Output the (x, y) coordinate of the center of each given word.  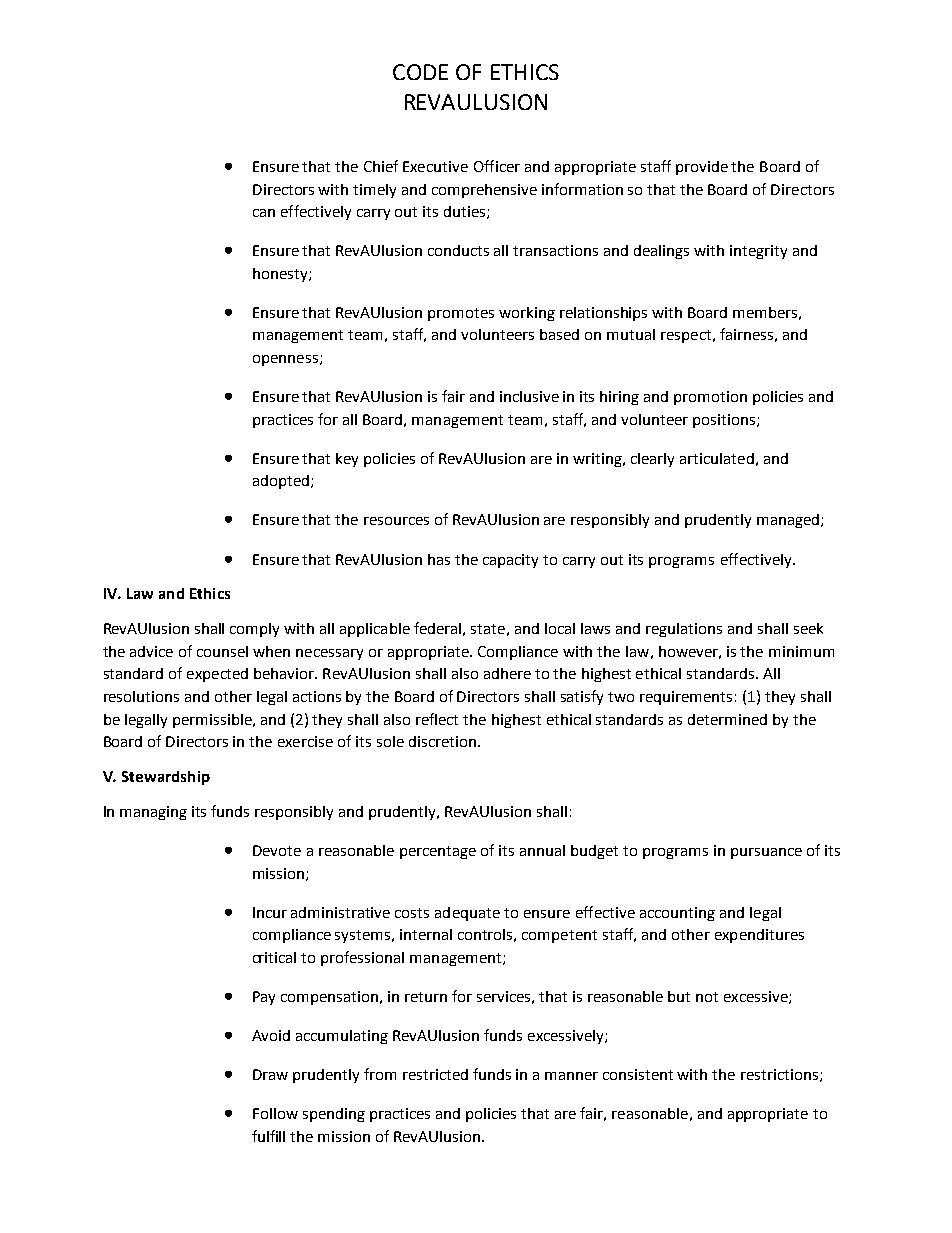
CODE (420, 72)
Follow (275, 1113)
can (264, 213)
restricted (435, 1074)
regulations (684, 630)
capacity (510, 561)
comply (254, 630)
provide (702, 168)
